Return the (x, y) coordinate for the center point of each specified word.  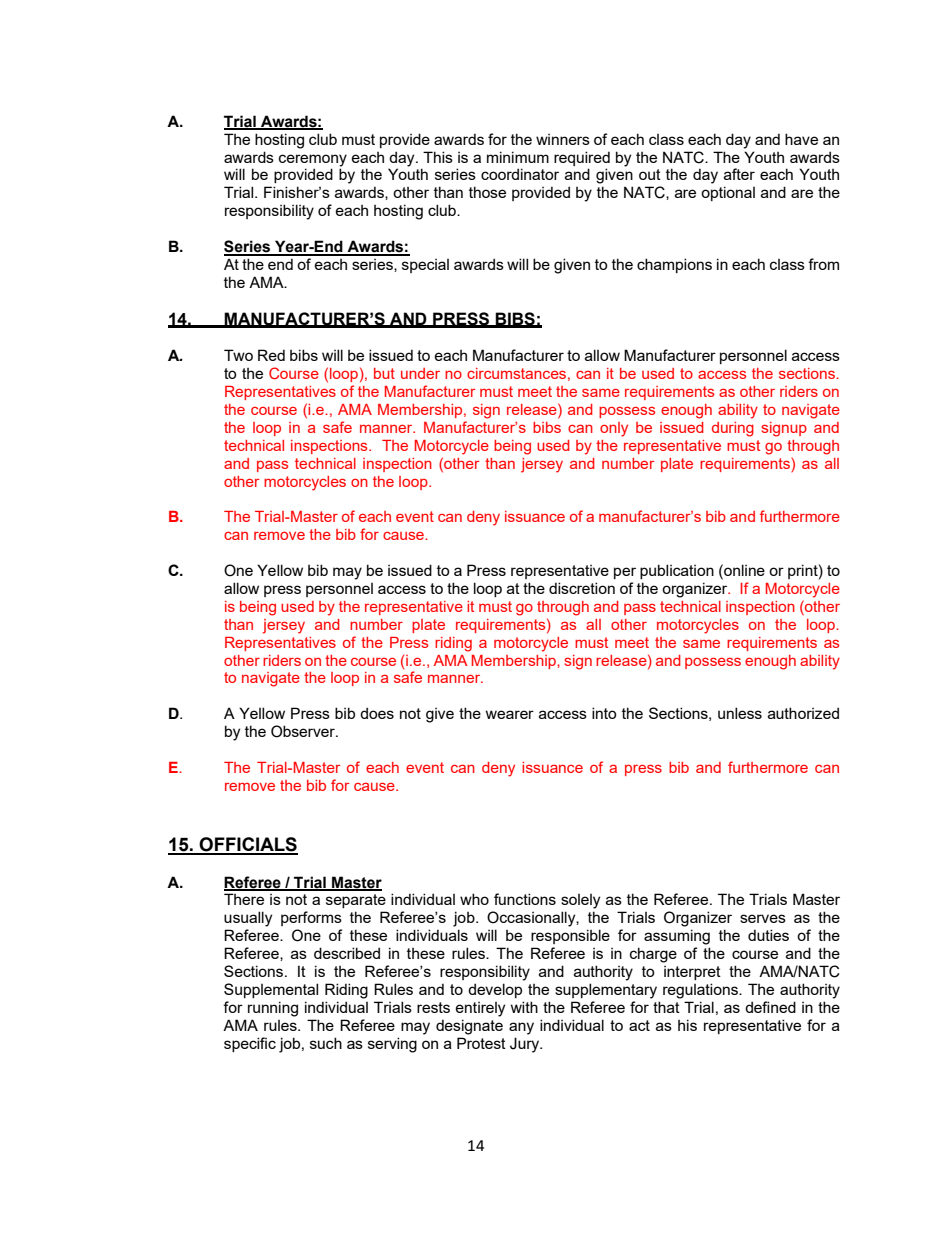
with (524, 1007)
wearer (510, 714)
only (614, 429)
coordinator (520, 174)
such (326, 1043)
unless (740, 713)
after (739, 174)
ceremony (313, 160)
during (733, 429)
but (384, 373)
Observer (304, 731)
